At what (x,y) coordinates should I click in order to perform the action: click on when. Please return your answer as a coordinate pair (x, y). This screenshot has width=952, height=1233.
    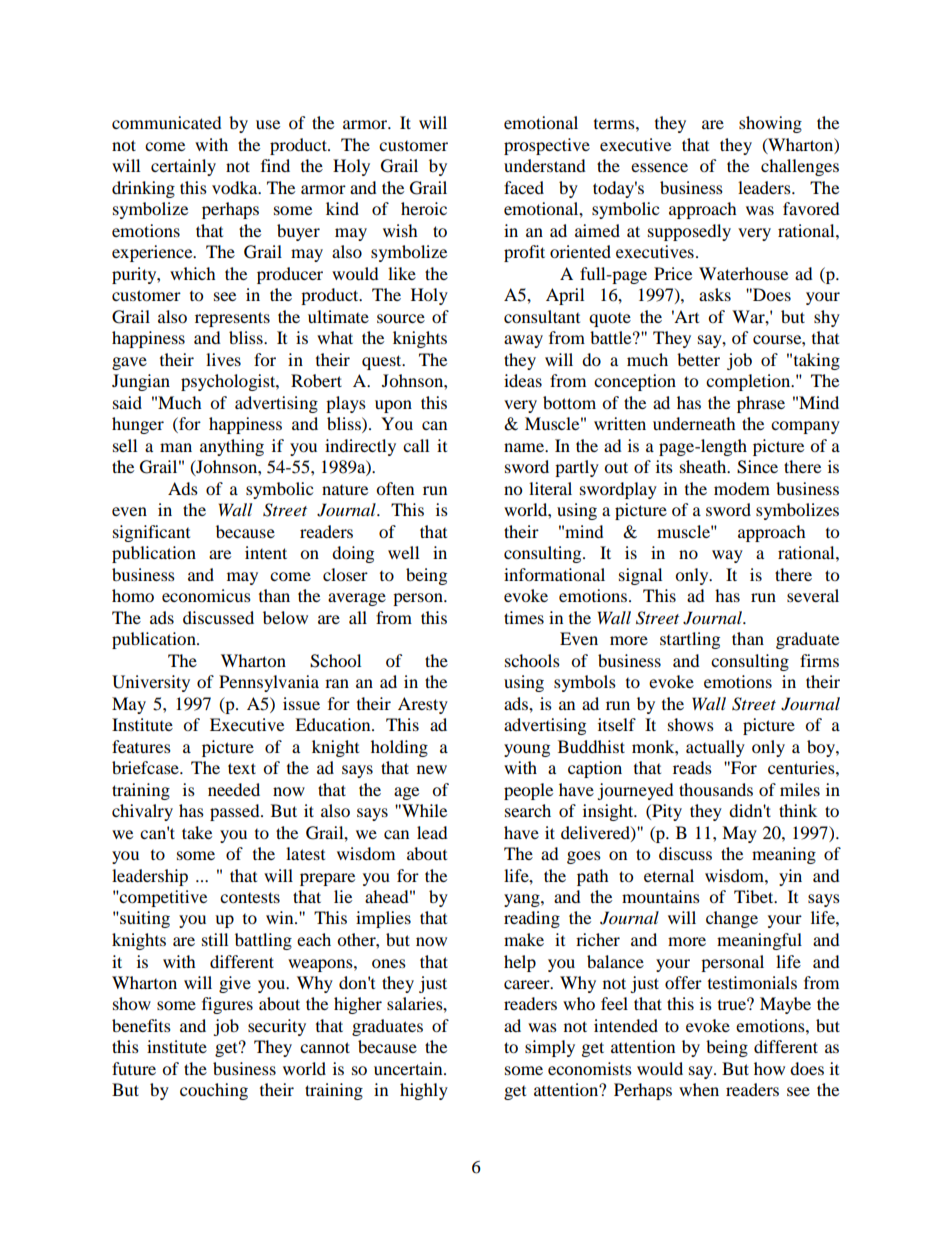
    Looking at the image, I should click on (699, 1089).
